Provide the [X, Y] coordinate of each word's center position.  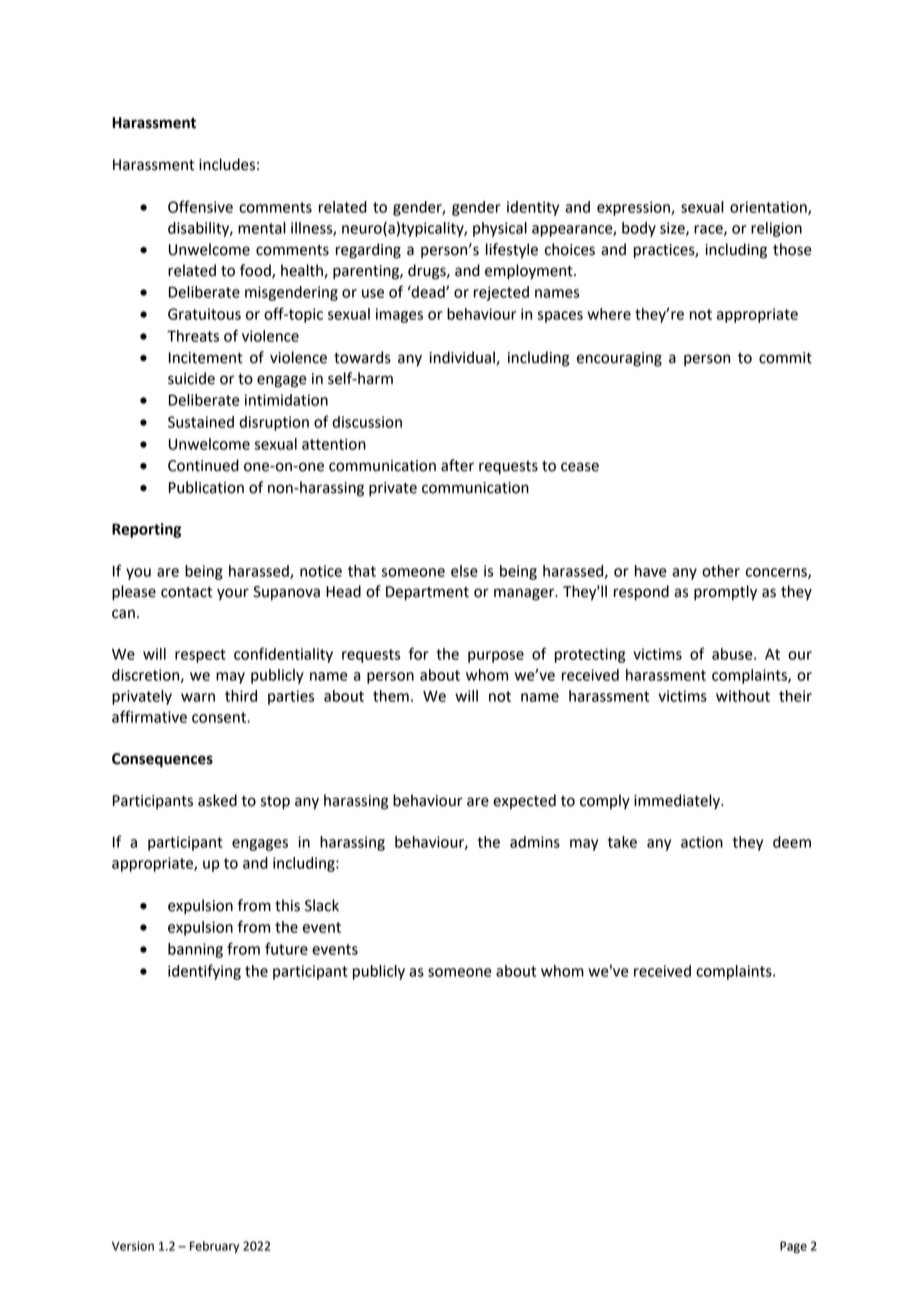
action [702, 842]
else [464, 571]
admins [535, 842]
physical [500, 229]
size [673, 229]
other [721, 571]
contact [186, 592]
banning [195, 950]
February [215, 1247]
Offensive [200, 206]
